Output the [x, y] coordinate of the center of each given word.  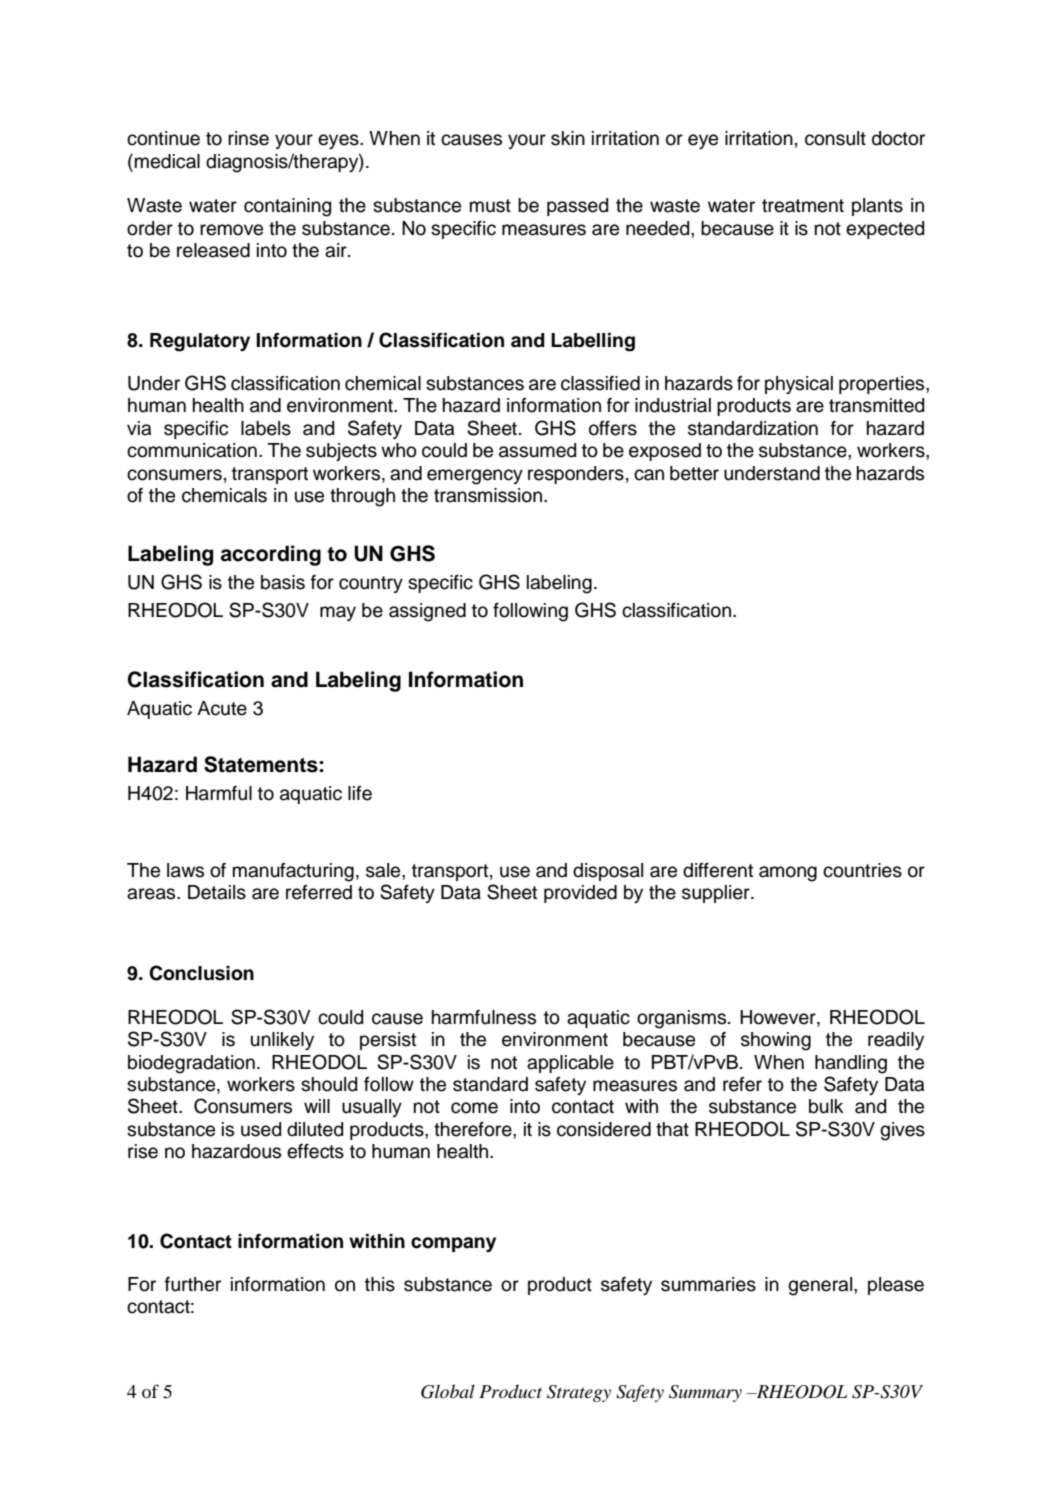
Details [217, 892]
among [788, 874]
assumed [537, 450]
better [694, 473]
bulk [826, 1106]
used [261, 1129]
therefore [474, 1129]
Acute [222, 708]
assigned [427, 612]
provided [580, 894]
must [490, 206]
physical [799, 385]
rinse [248, 138]
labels [266, 428]
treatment [803, 206]
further [193, 1284]
